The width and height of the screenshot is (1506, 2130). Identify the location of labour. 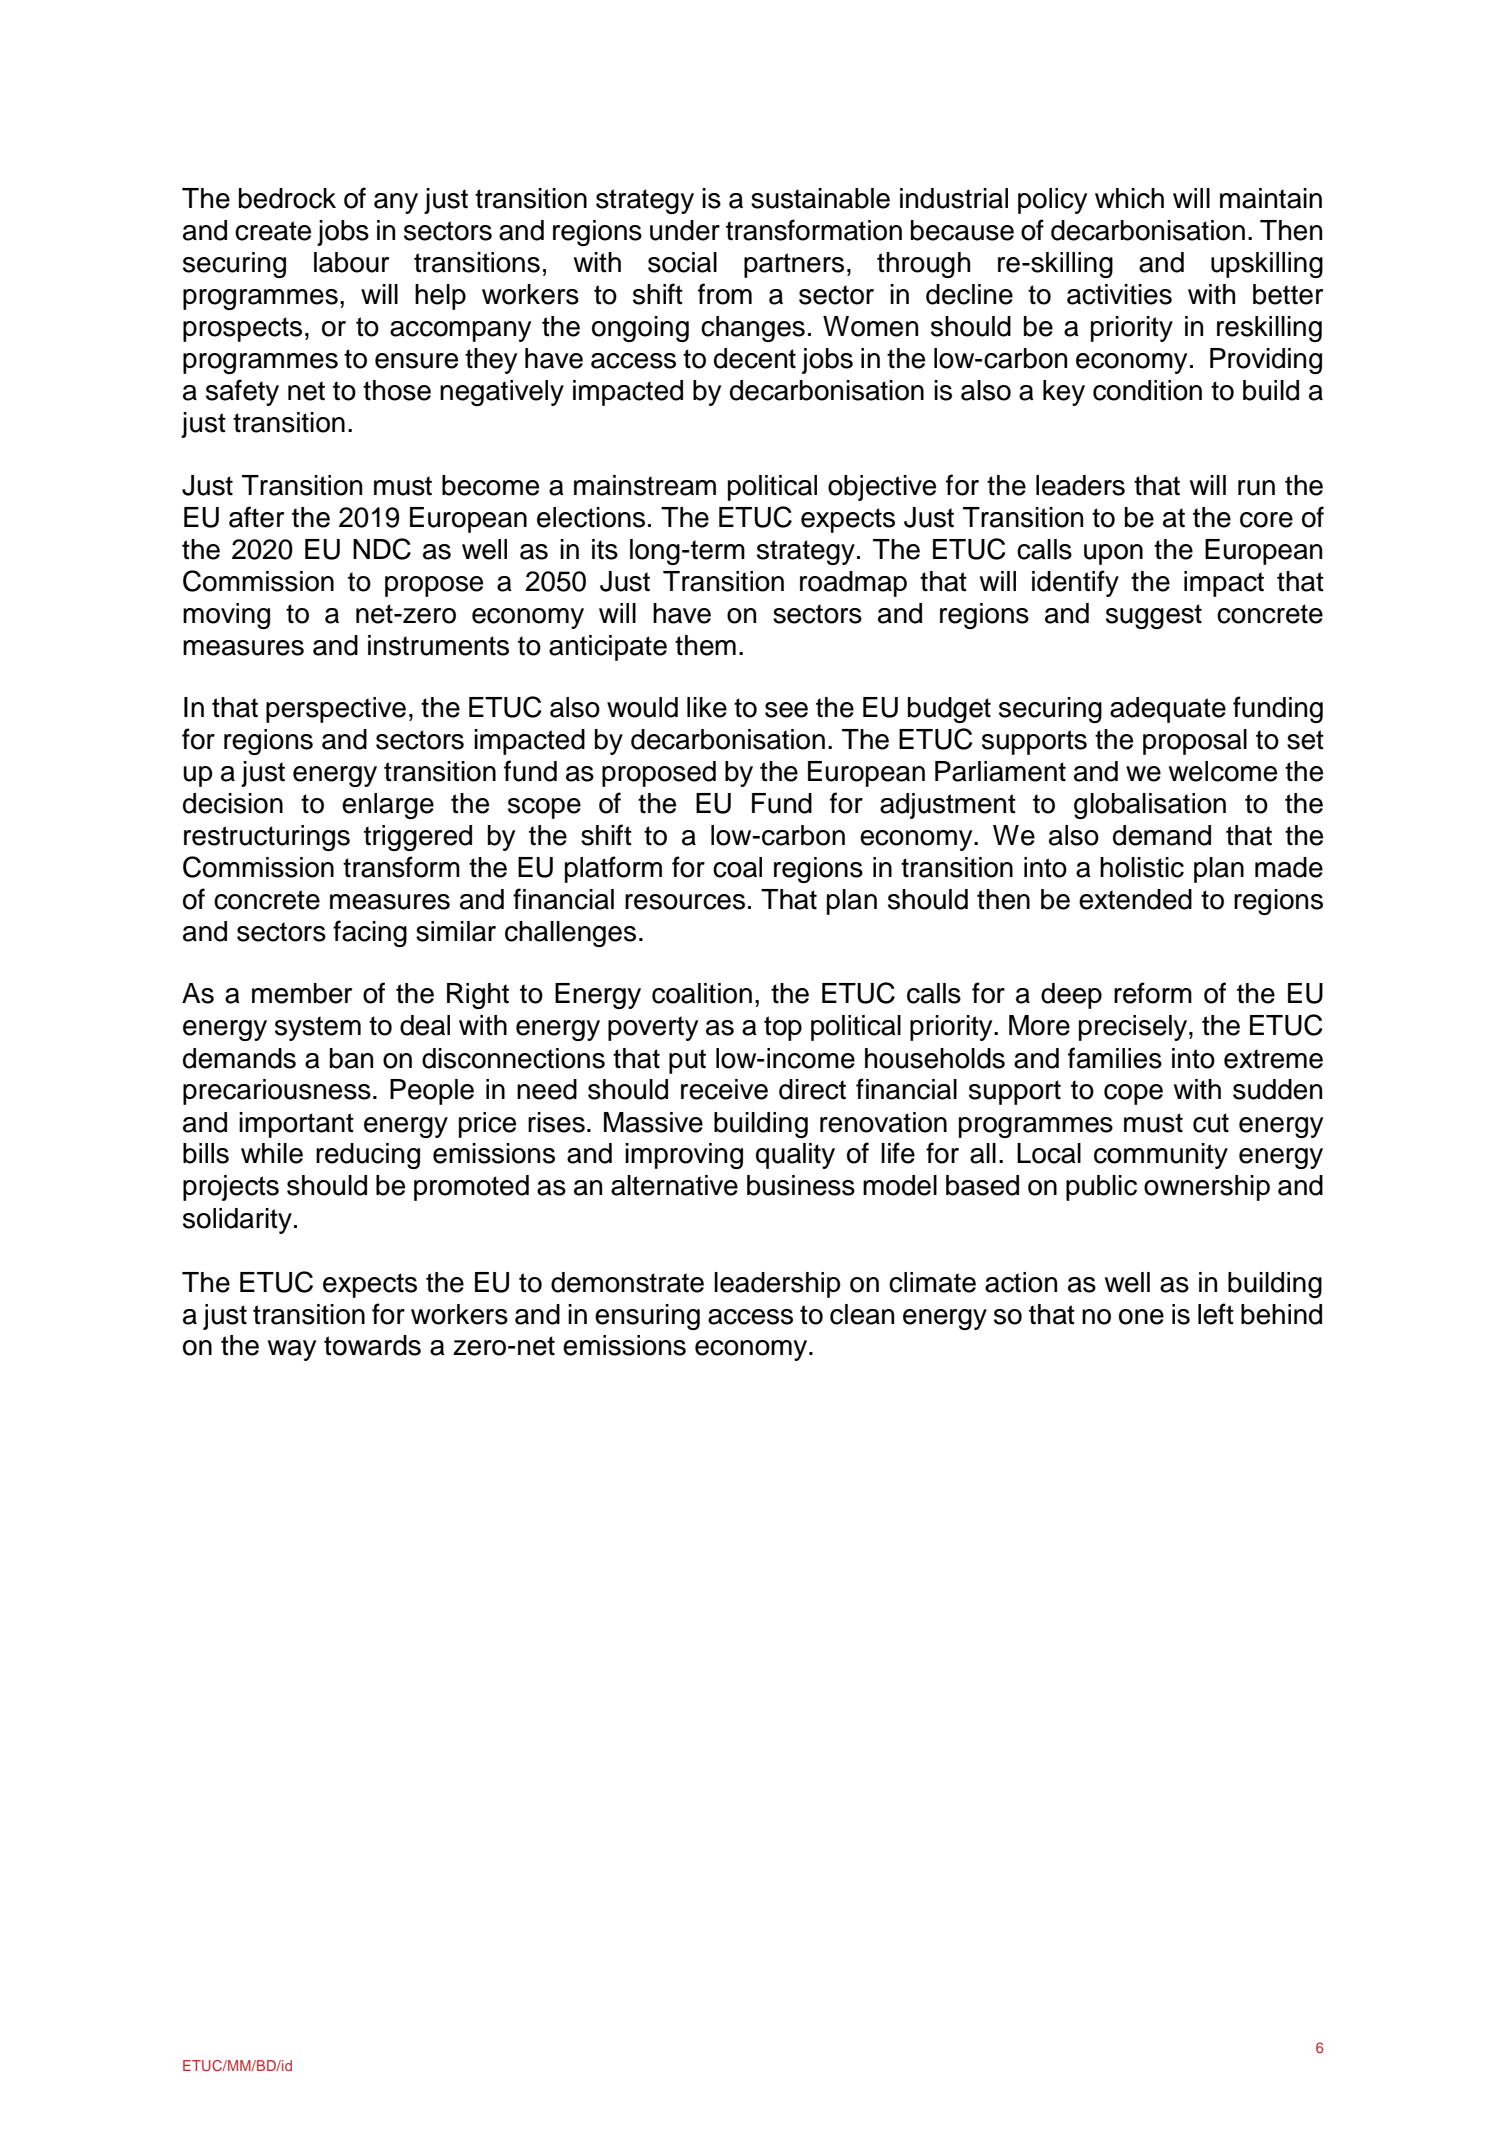
(351, 262).
